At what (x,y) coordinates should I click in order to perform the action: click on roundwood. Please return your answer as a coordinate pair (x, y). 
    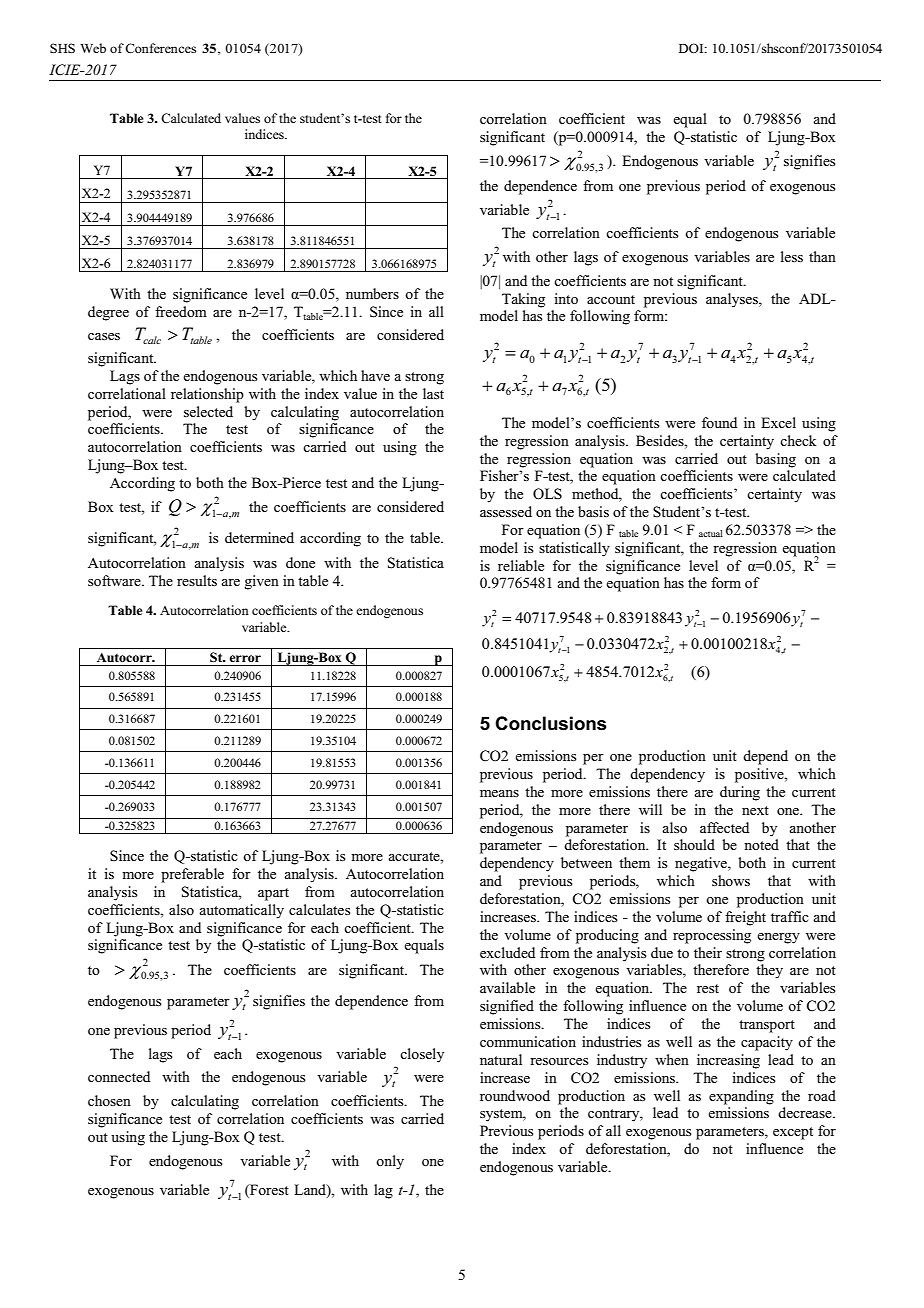
    Looking at the image, I should click on (515, 1095).
